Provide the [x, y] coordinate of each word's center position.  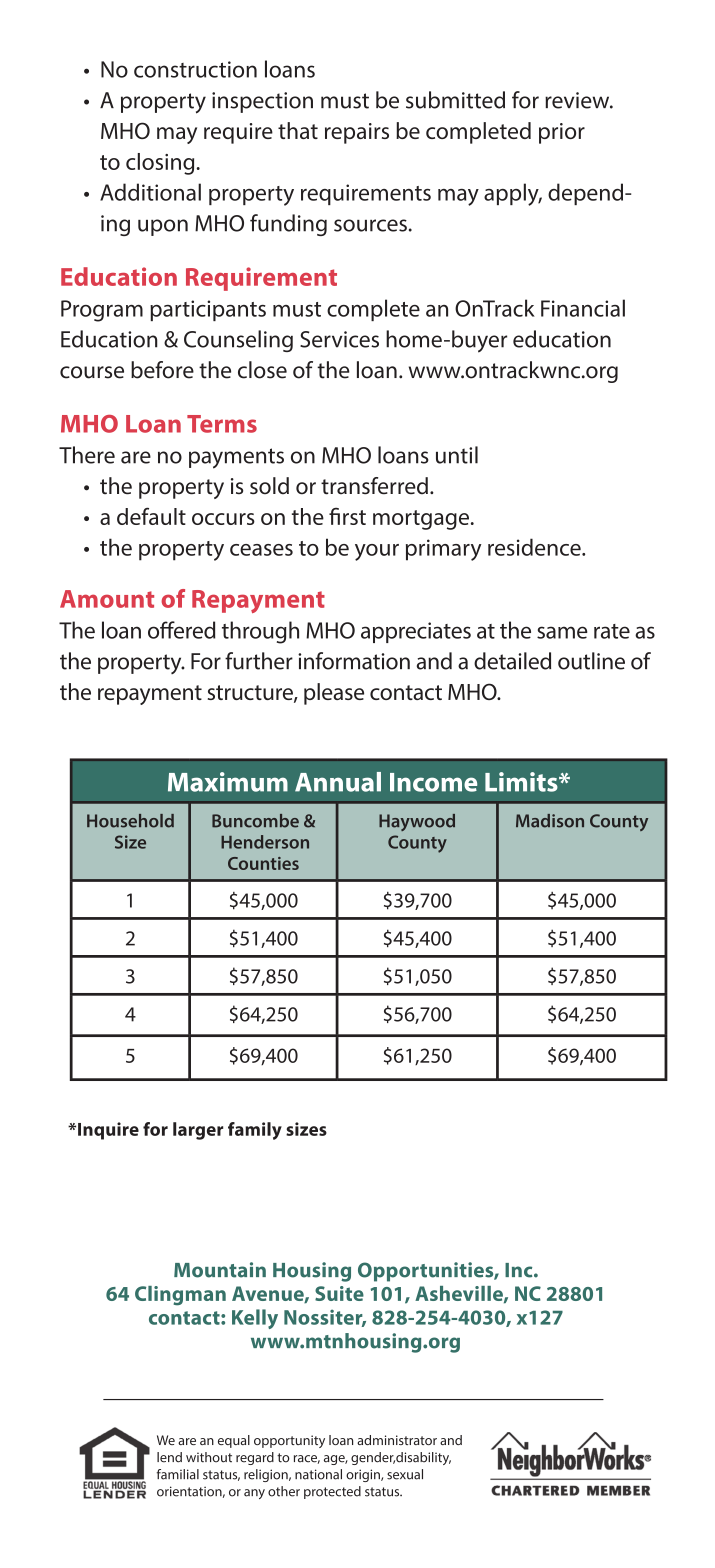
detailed [512, 661]
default [151, 516]
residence [535, 547]
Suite [339, 1293]
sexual [405, 1474]
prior [562, 133]
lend [169, 1457]
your [377, 552]
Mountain [220, 1270]
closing [161, 164]
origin [364, 1475]
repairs [357, 133]
